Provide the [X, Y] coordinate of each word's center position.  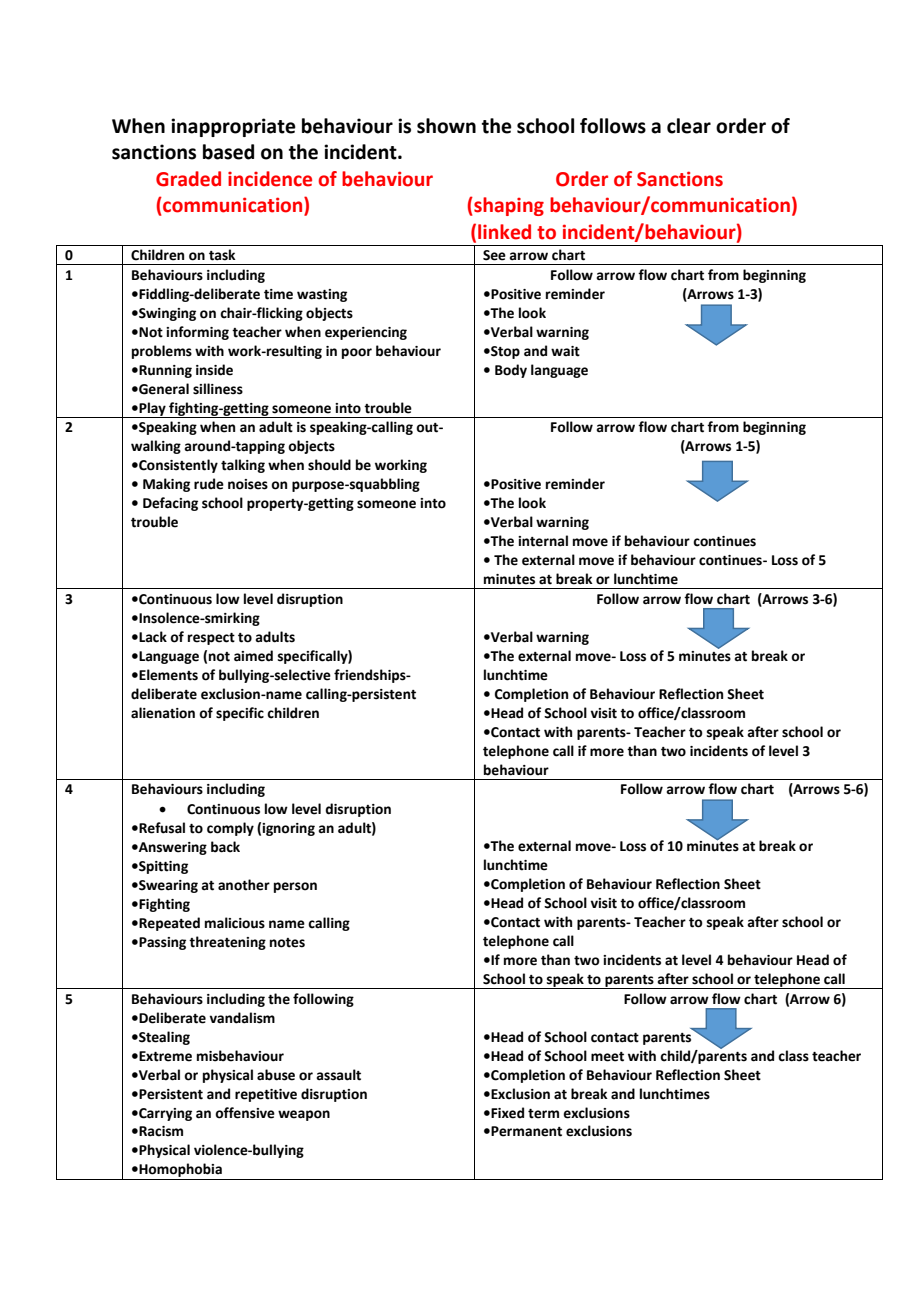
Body [511, 371]
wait [565, 351]
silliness [218, 389]
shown [446, 126]
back [225, 847]
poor [357, 353]
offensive [245, 1113]
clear [689, 126]
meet [607, 1057]
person [295, 887]
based [228, 152]
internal [543, 541]
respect [211, 639]
